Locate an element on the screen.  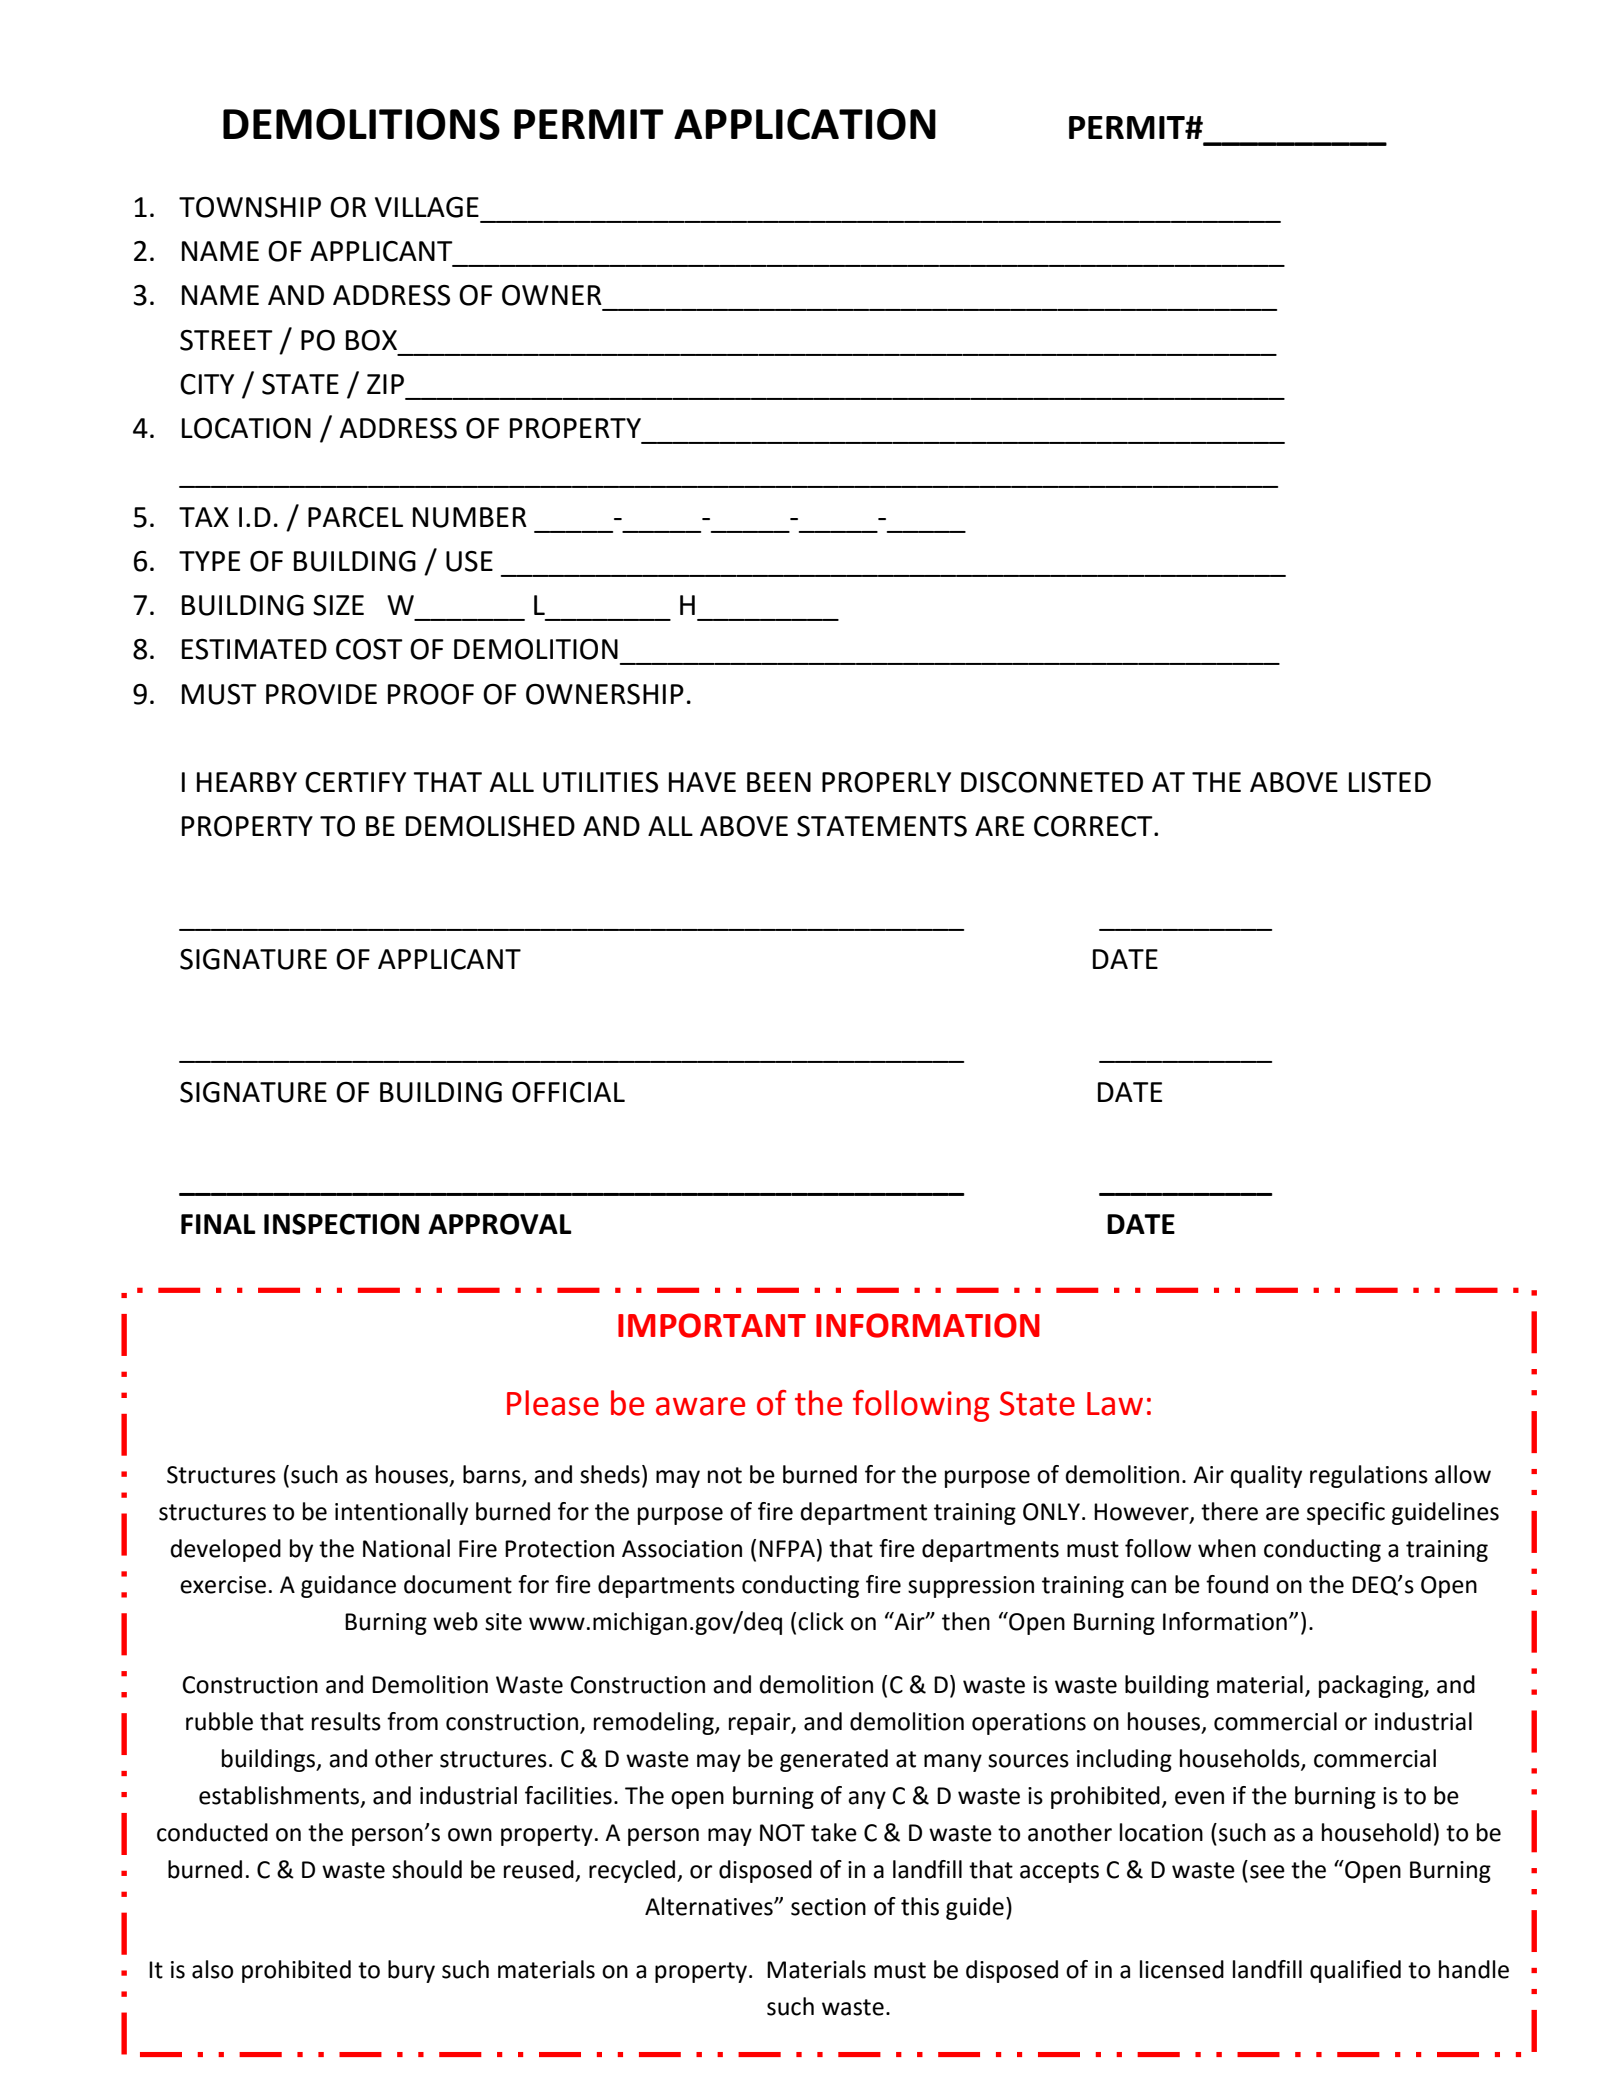
TOWNSHIP is located at coordinates (250, 207).
